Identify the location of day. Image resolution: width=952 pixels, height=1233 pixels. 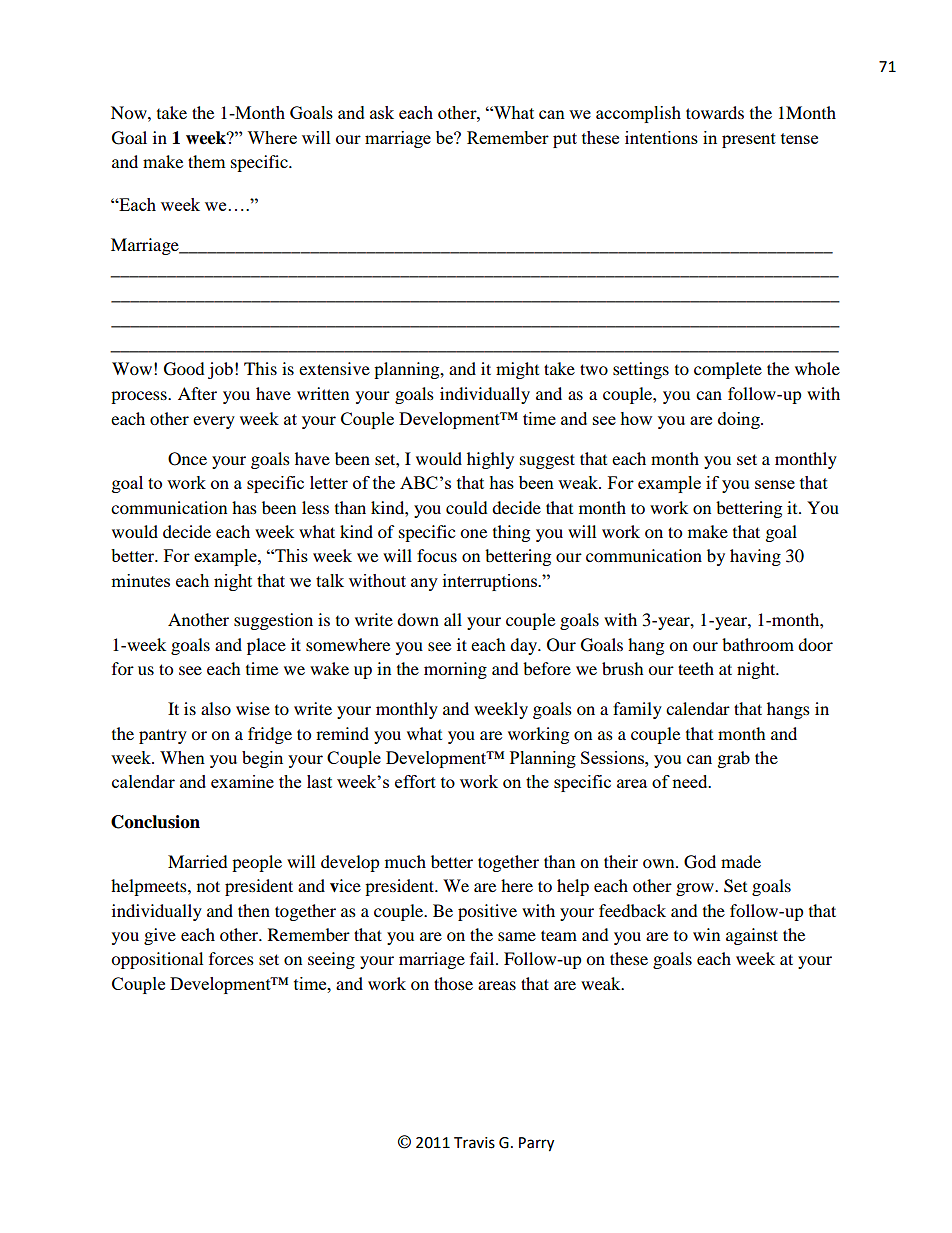
(525, 646).
